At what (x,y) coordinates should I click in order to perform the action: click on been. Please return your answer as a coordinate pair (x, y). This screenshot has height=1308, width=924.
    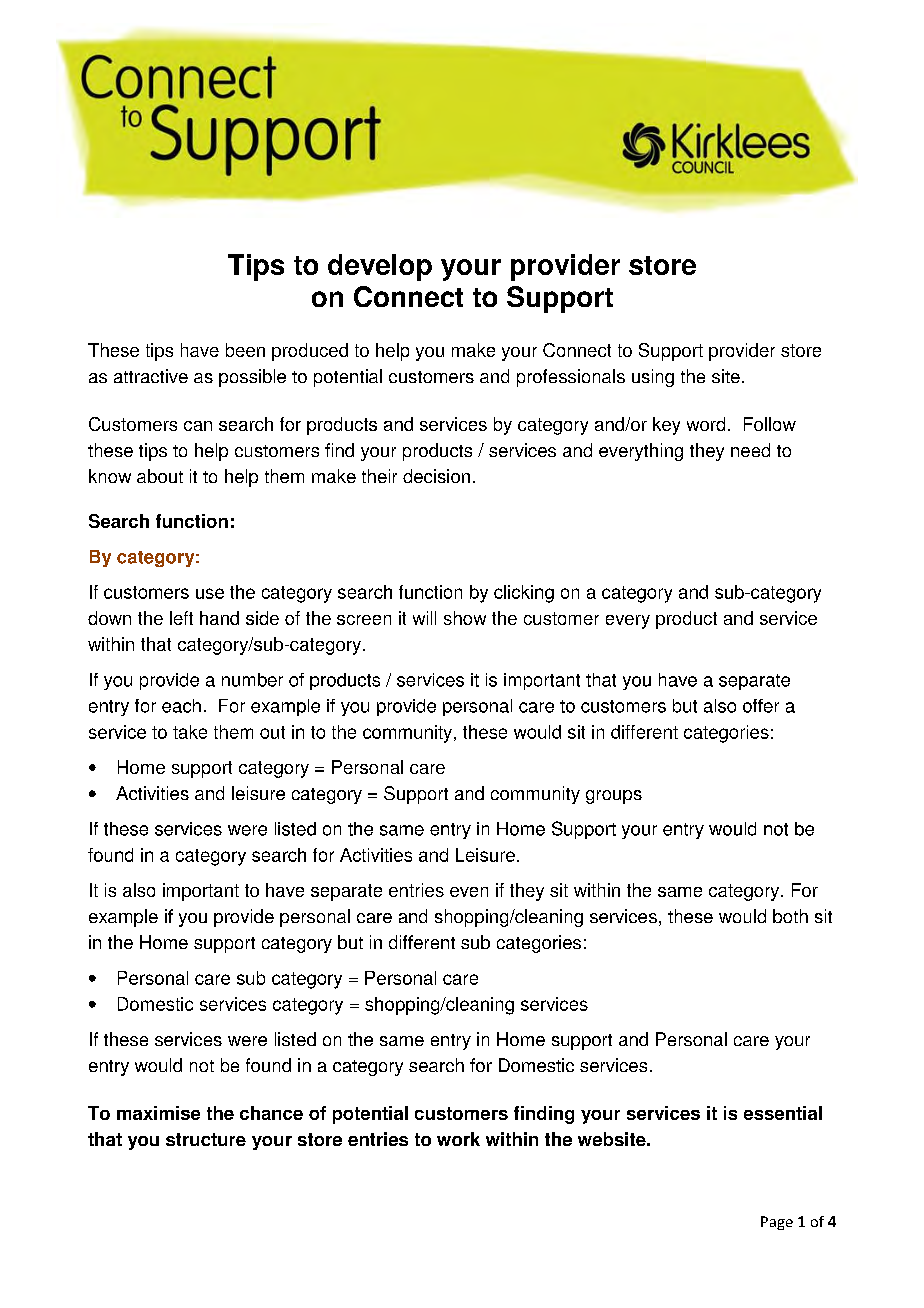
    Looking at the image, I should click on (245, 350).
